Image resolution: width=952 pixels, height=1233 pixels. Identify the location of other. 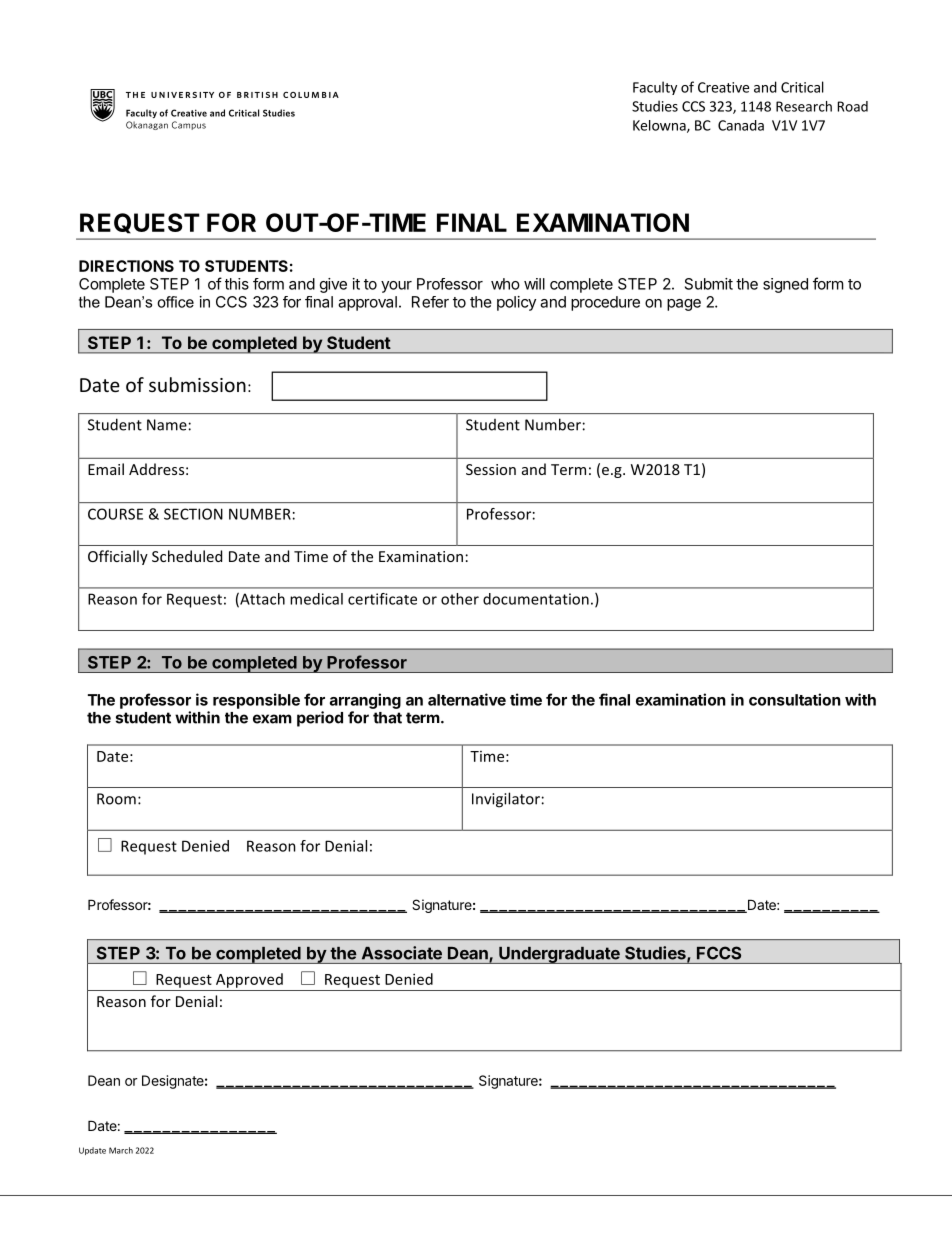
(460, 599).
